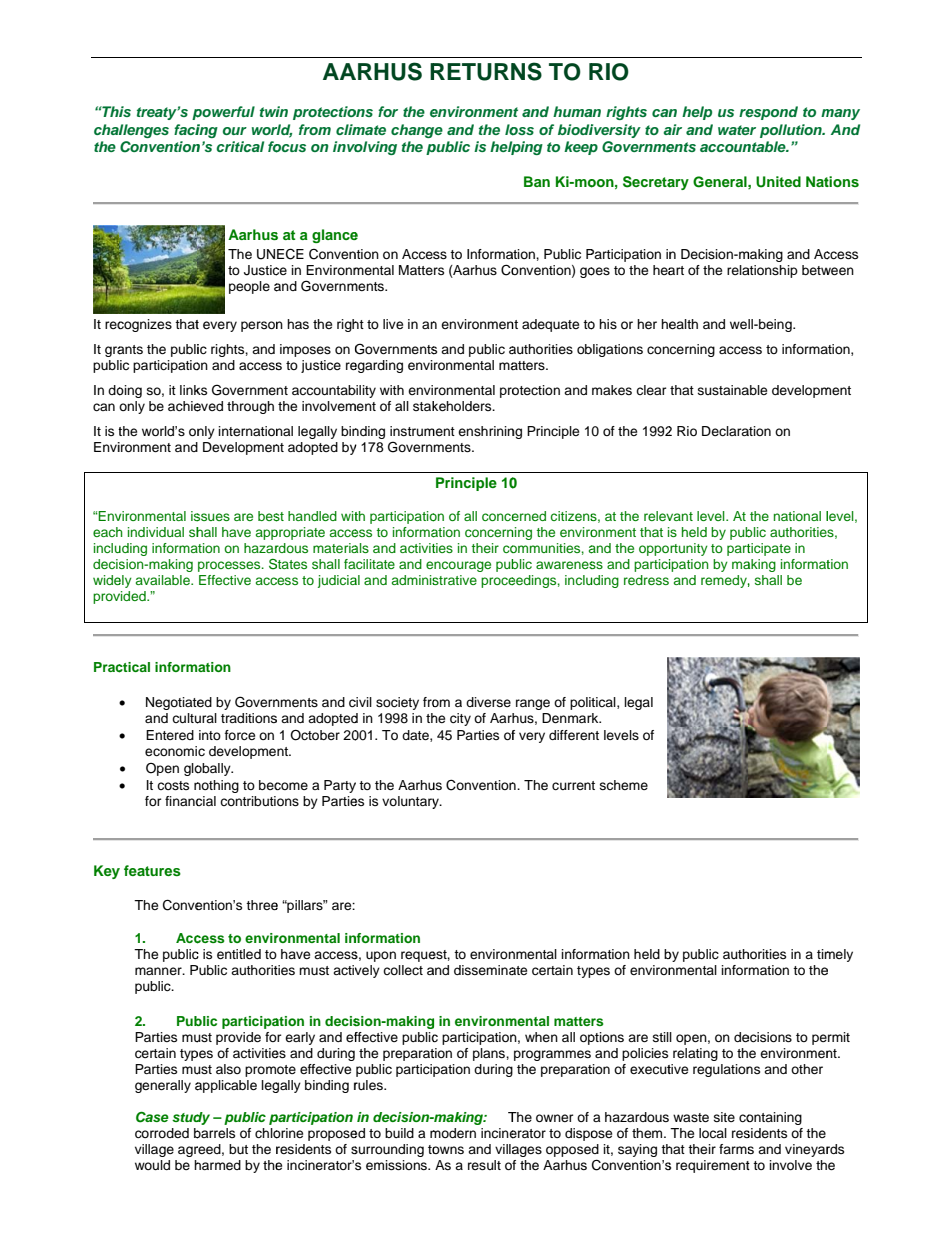 The height and width of the screenshot is (1233, 952). Describe the element at coordinates (488, 702) in the screenshot. I see `diverse` at that location.
